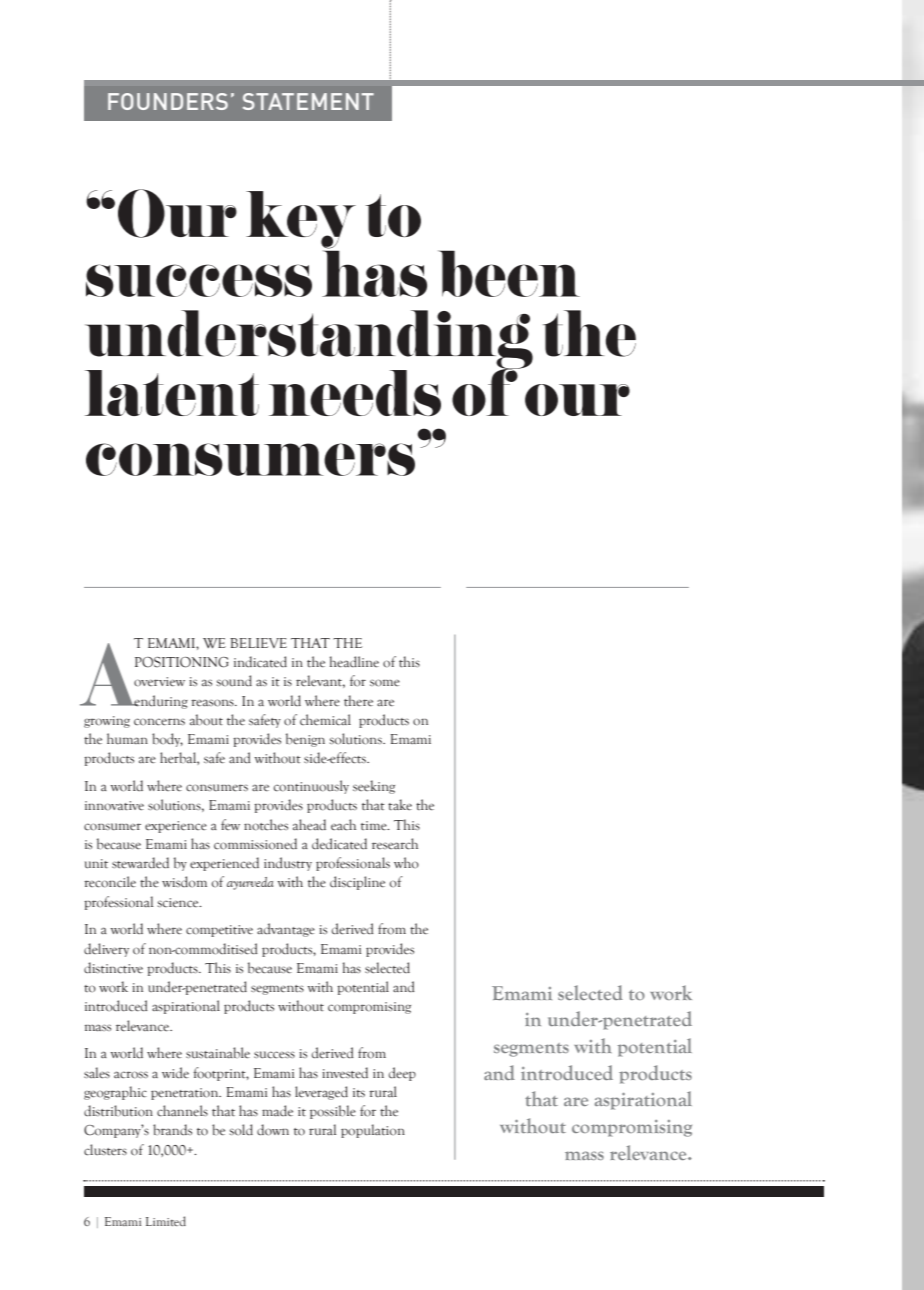  I want to click on take, so click(400, 805).
